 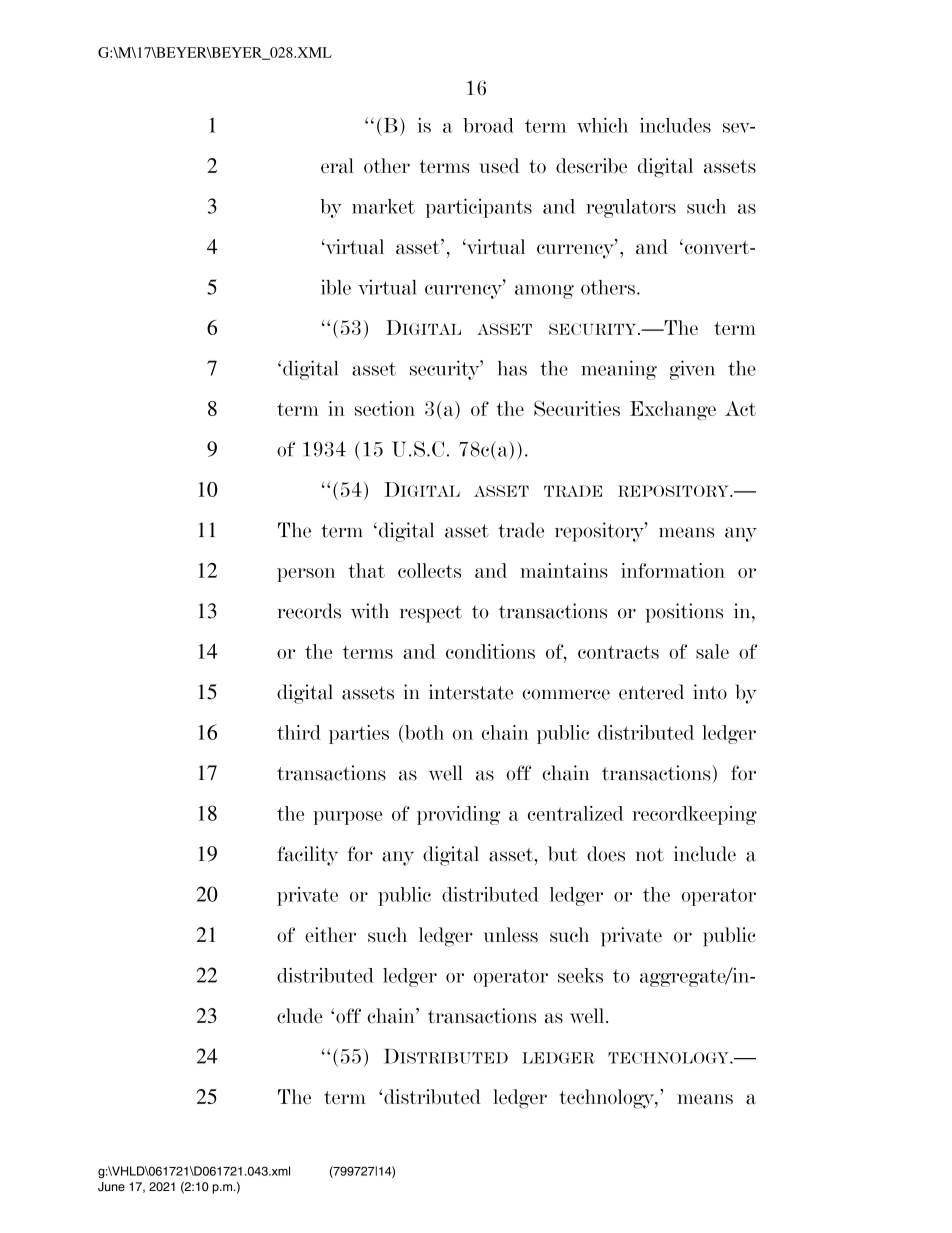 I want to click on June, so click(x=111, y=1187).
